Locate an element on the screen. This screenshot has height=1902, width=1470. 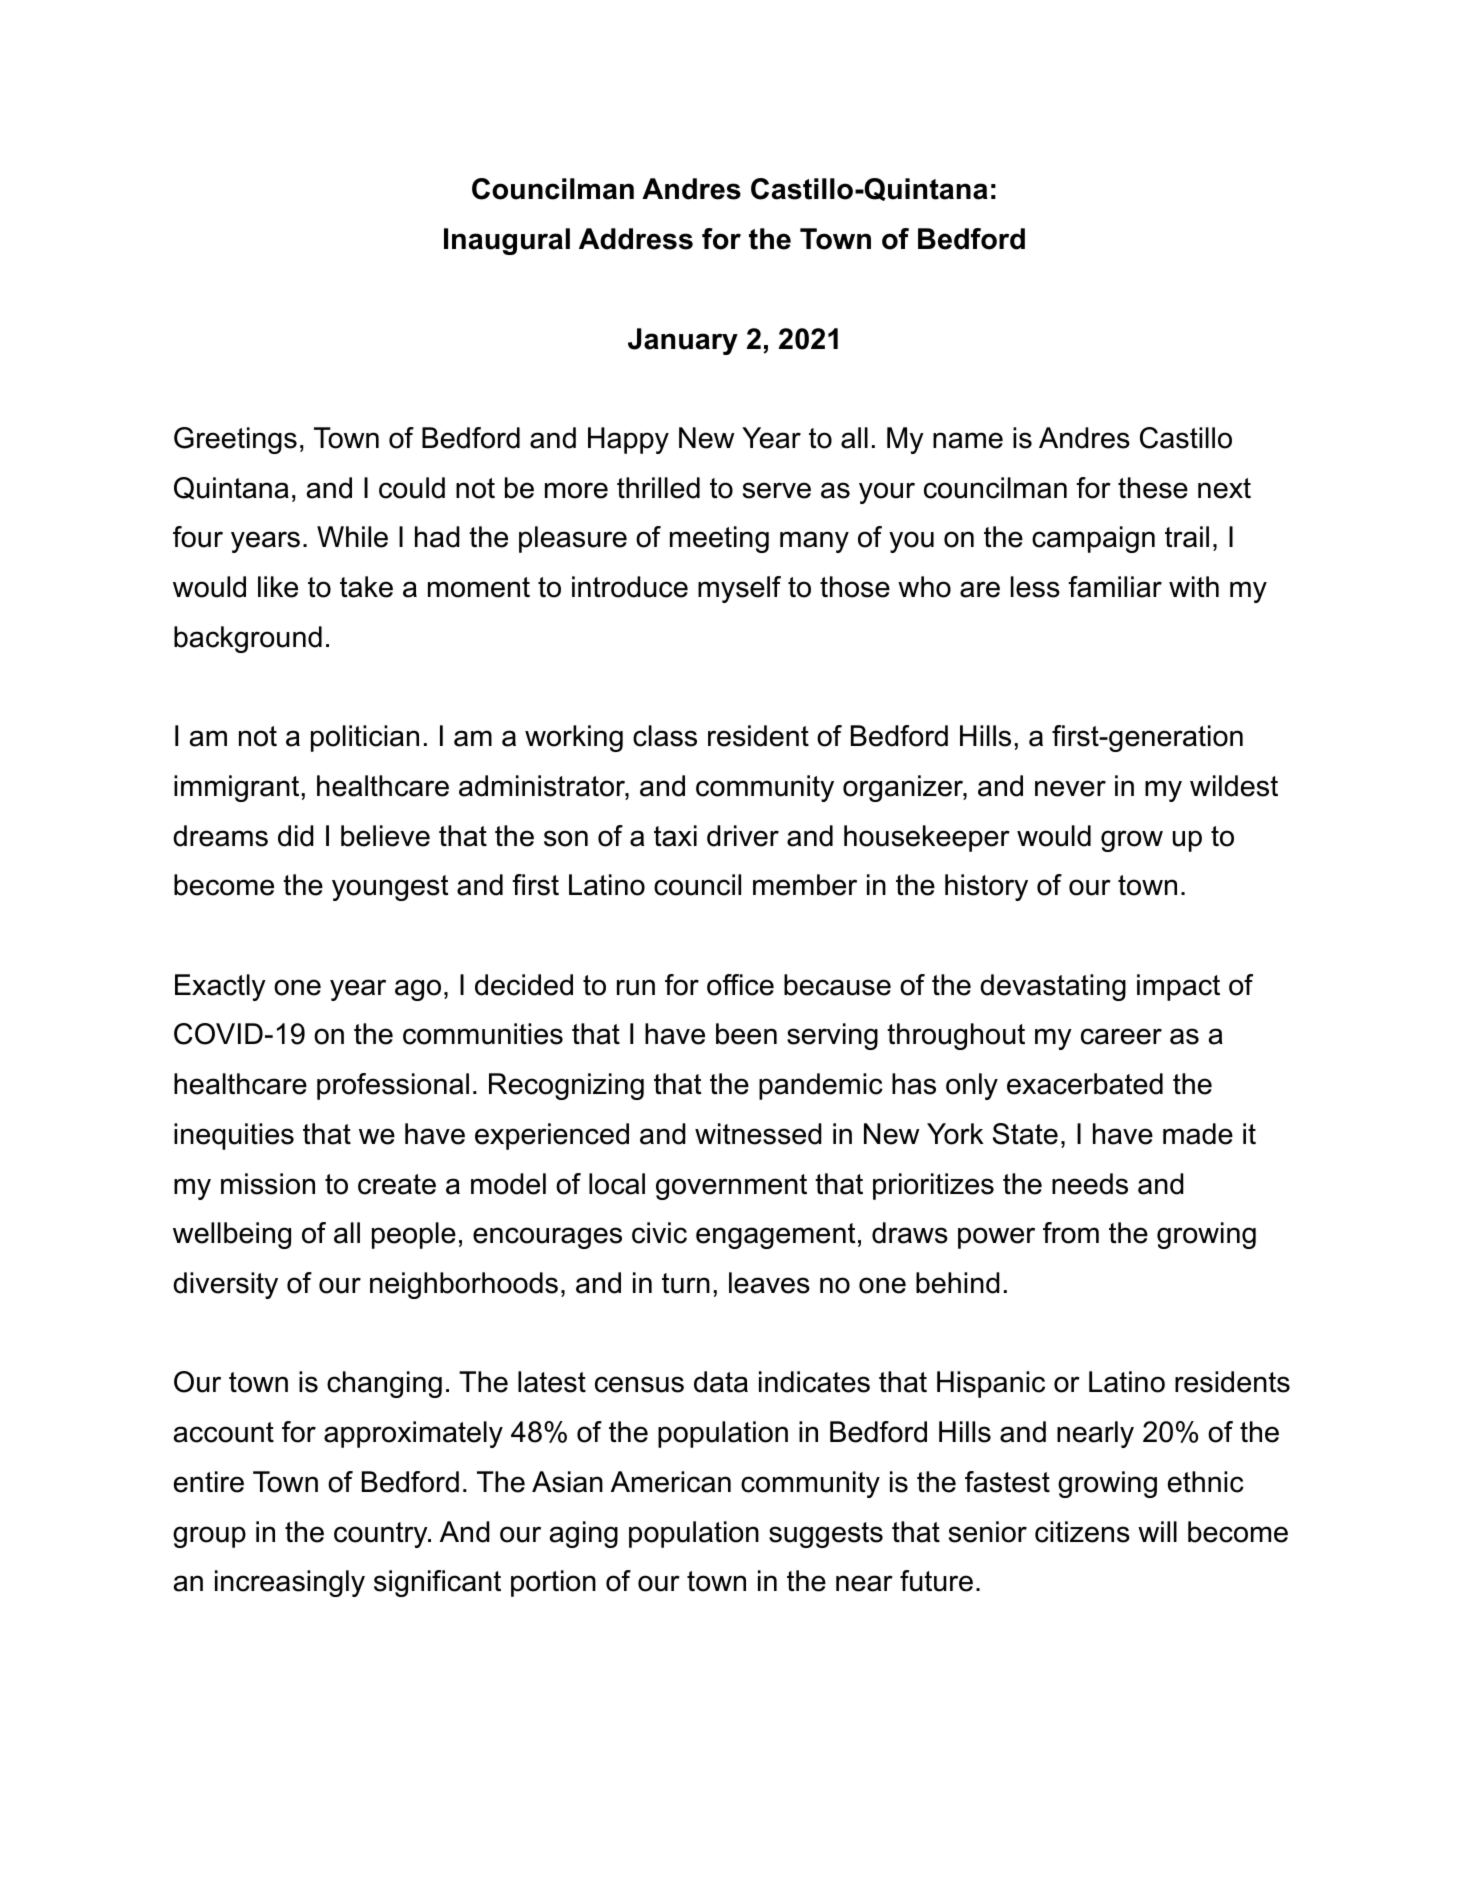
witnessed is located at coordinates (758, 1134).
